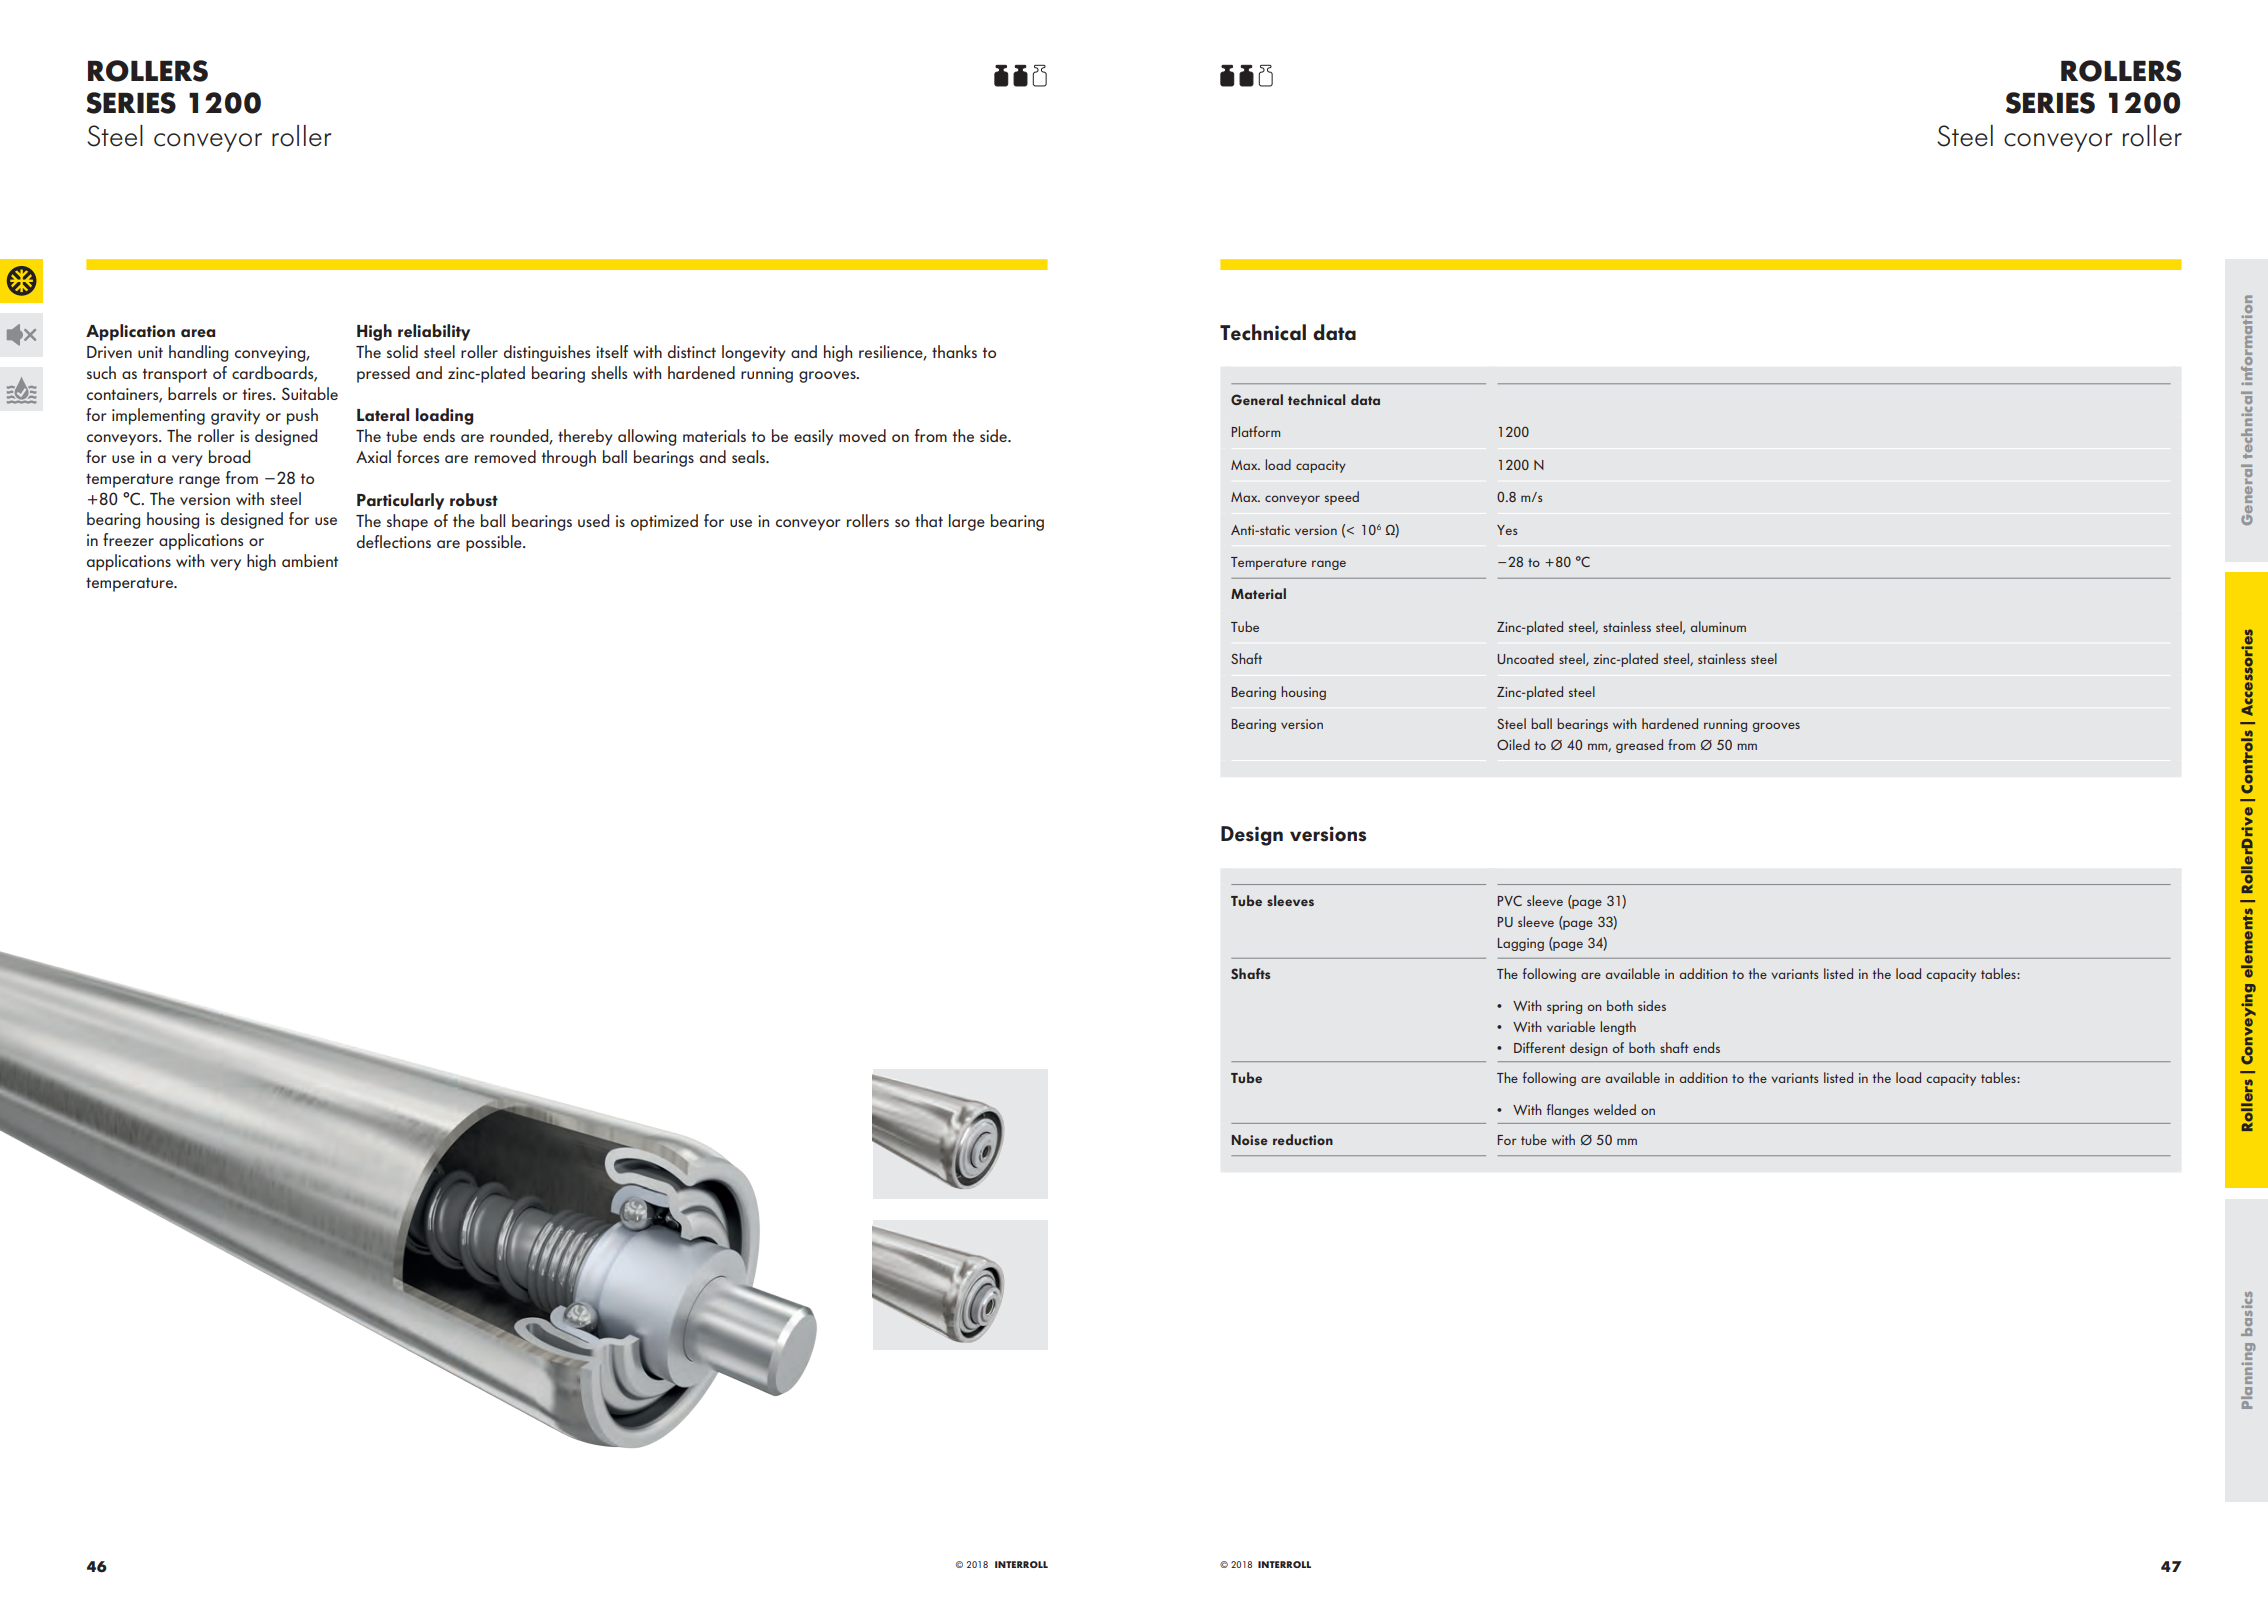  What do you see at coordinates (1510, 900) in the screenshot?
I see `PVC` at bounding box center [1510, 900].
